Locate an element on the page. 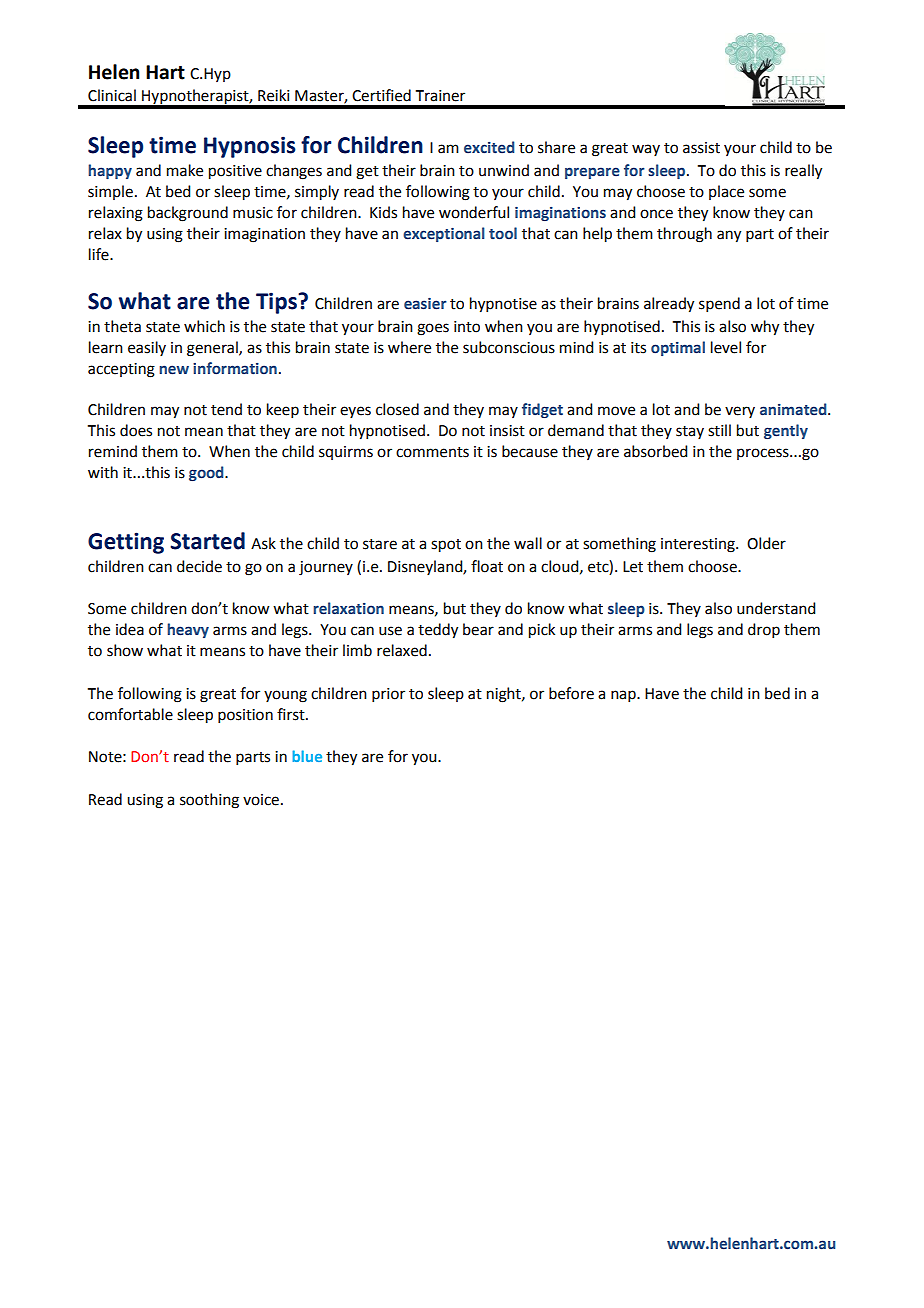  assist is located at coordinates (701, 148).
